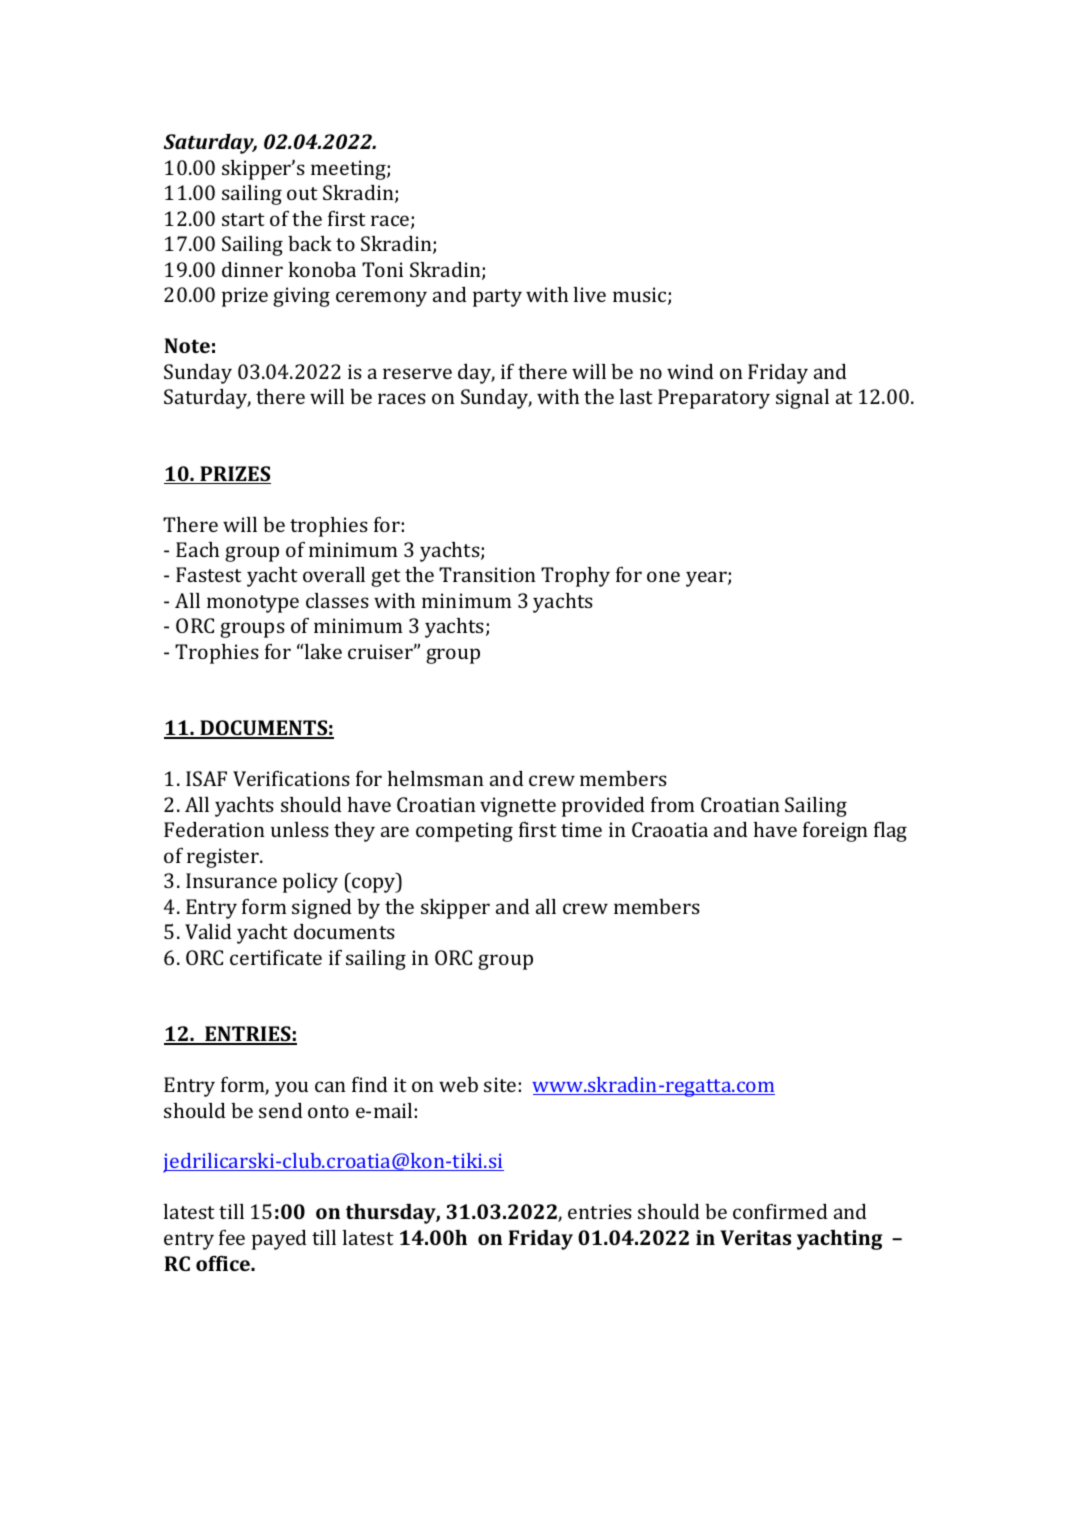  I want to click on payed, so click(279, 1240).
